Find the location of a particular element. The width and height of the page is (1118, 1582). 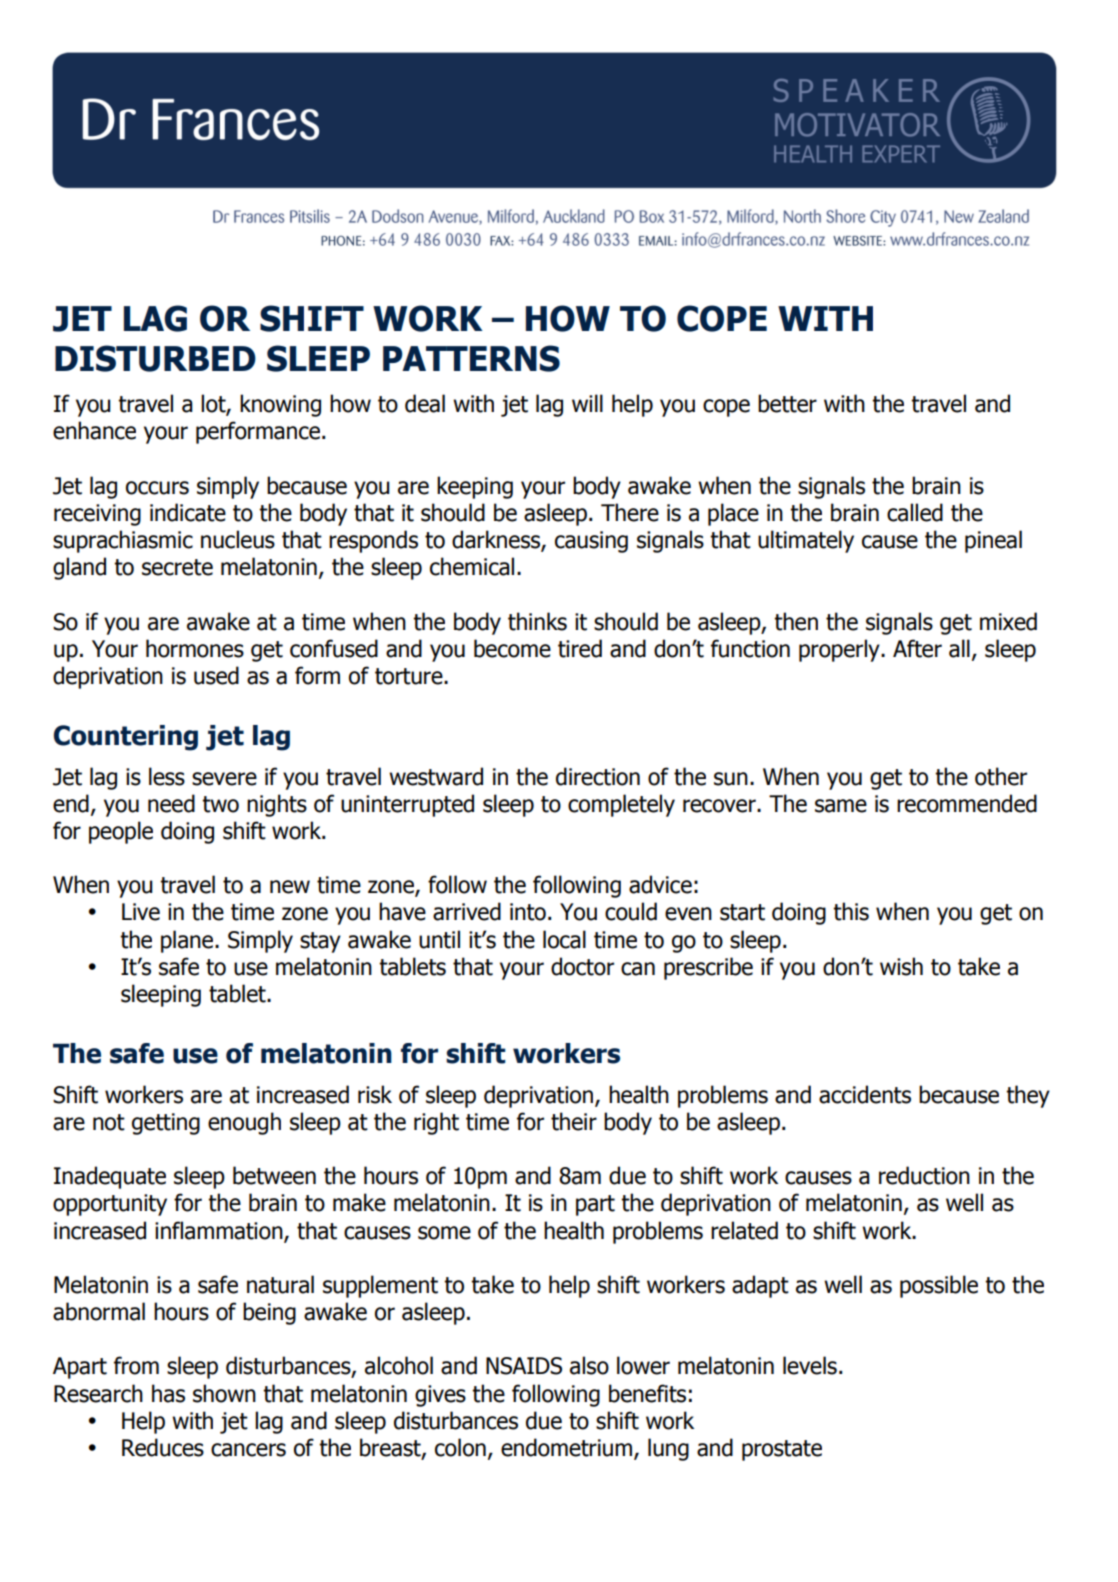

direction is located at coordinates (598, 776).
